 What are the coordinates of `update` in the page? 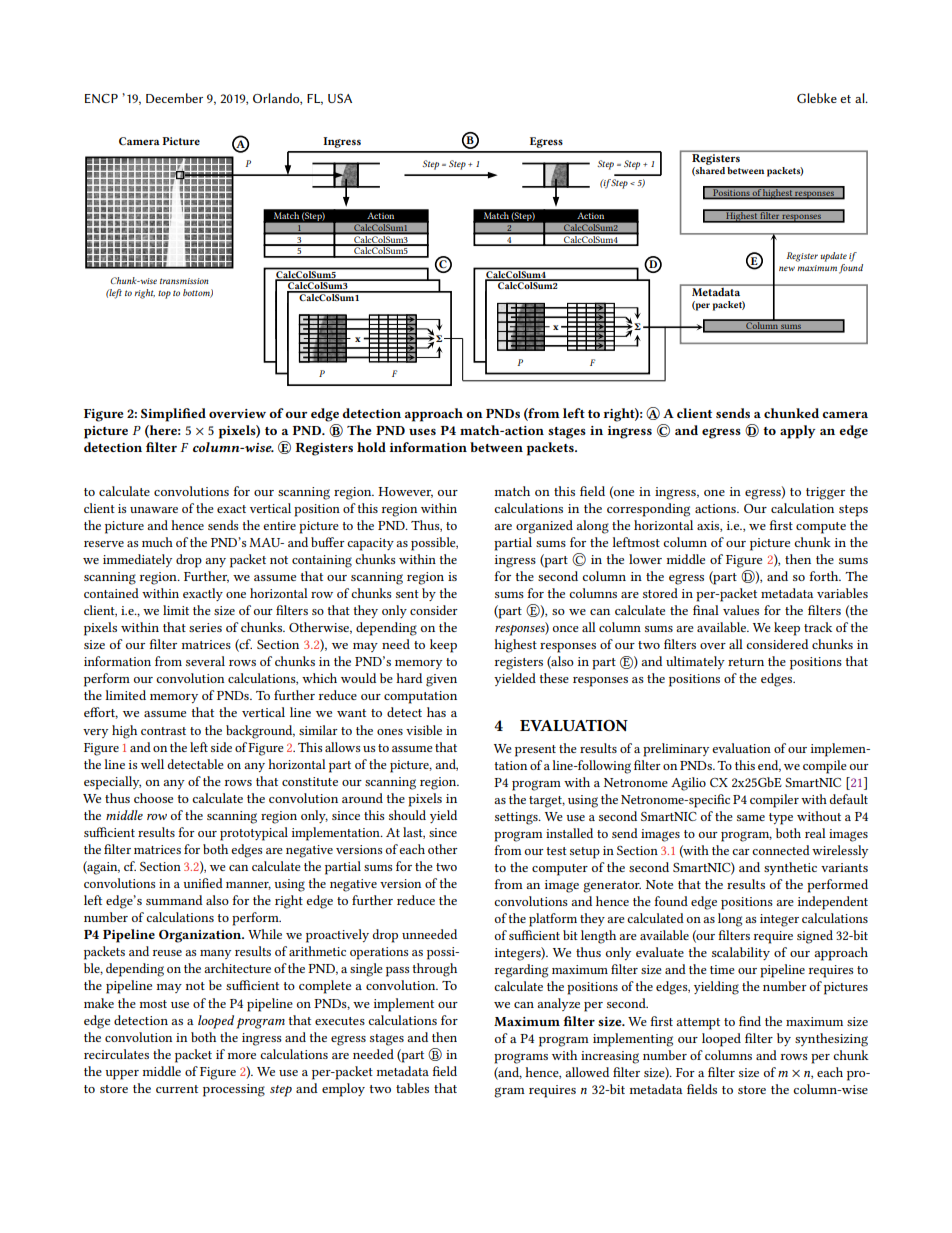 It's located at (833, 257).
